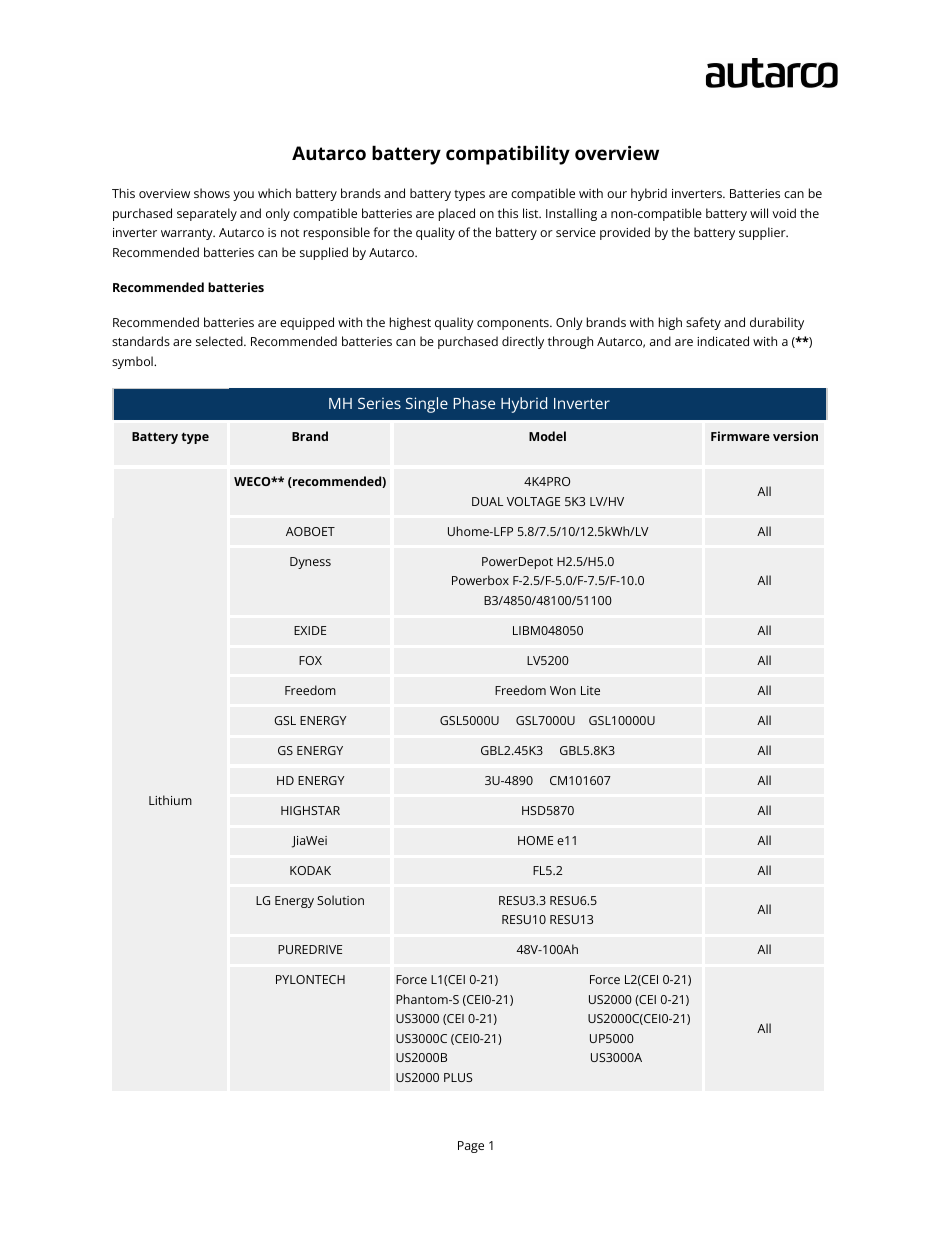  Describe the element at coordinates (212, 193) in the document. I see `shows` at that location.
